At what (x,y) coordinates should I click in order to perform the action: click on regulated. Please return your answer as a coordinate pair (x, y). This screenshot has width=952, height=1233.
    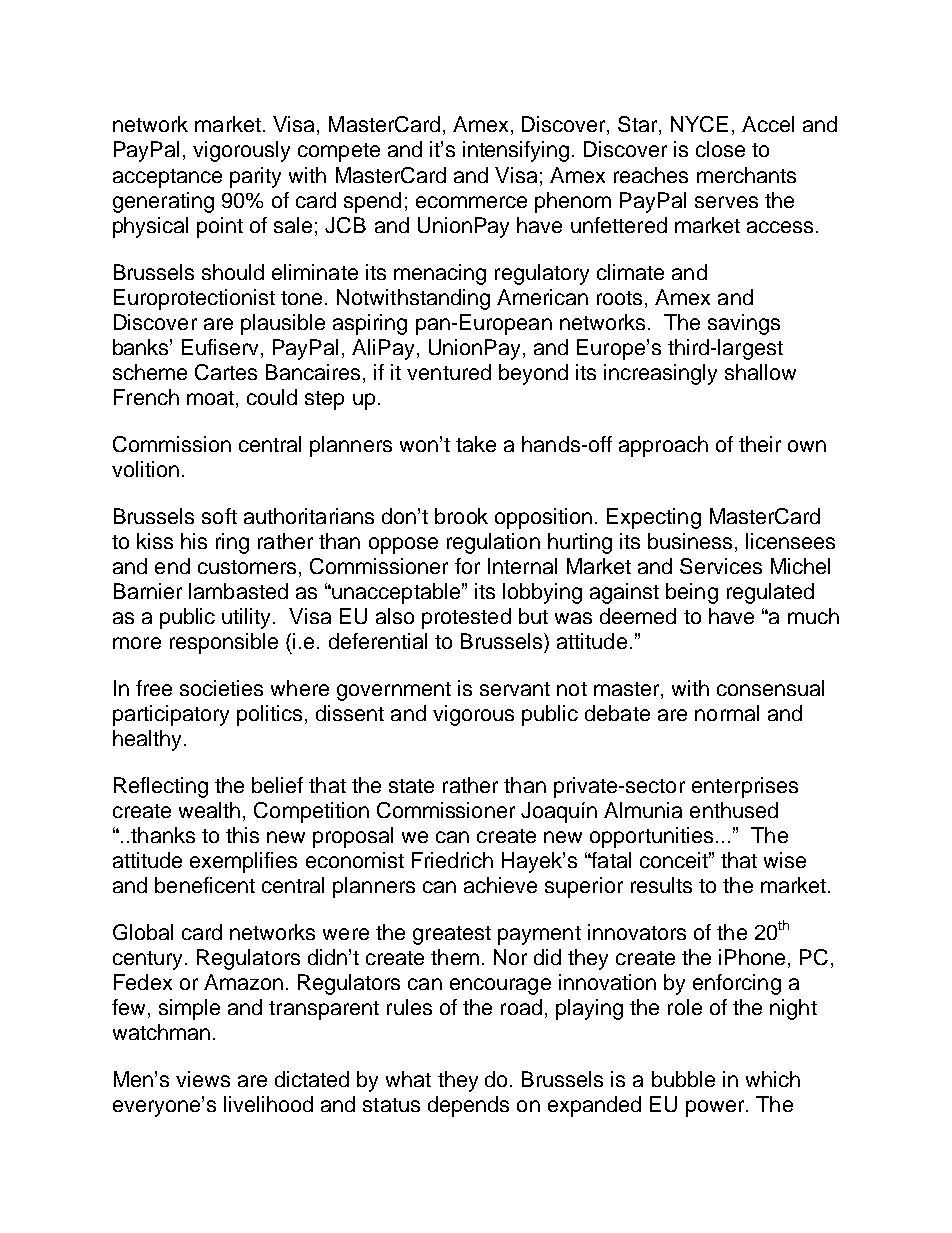
    Looking at the image, I should click on (770, 593).
